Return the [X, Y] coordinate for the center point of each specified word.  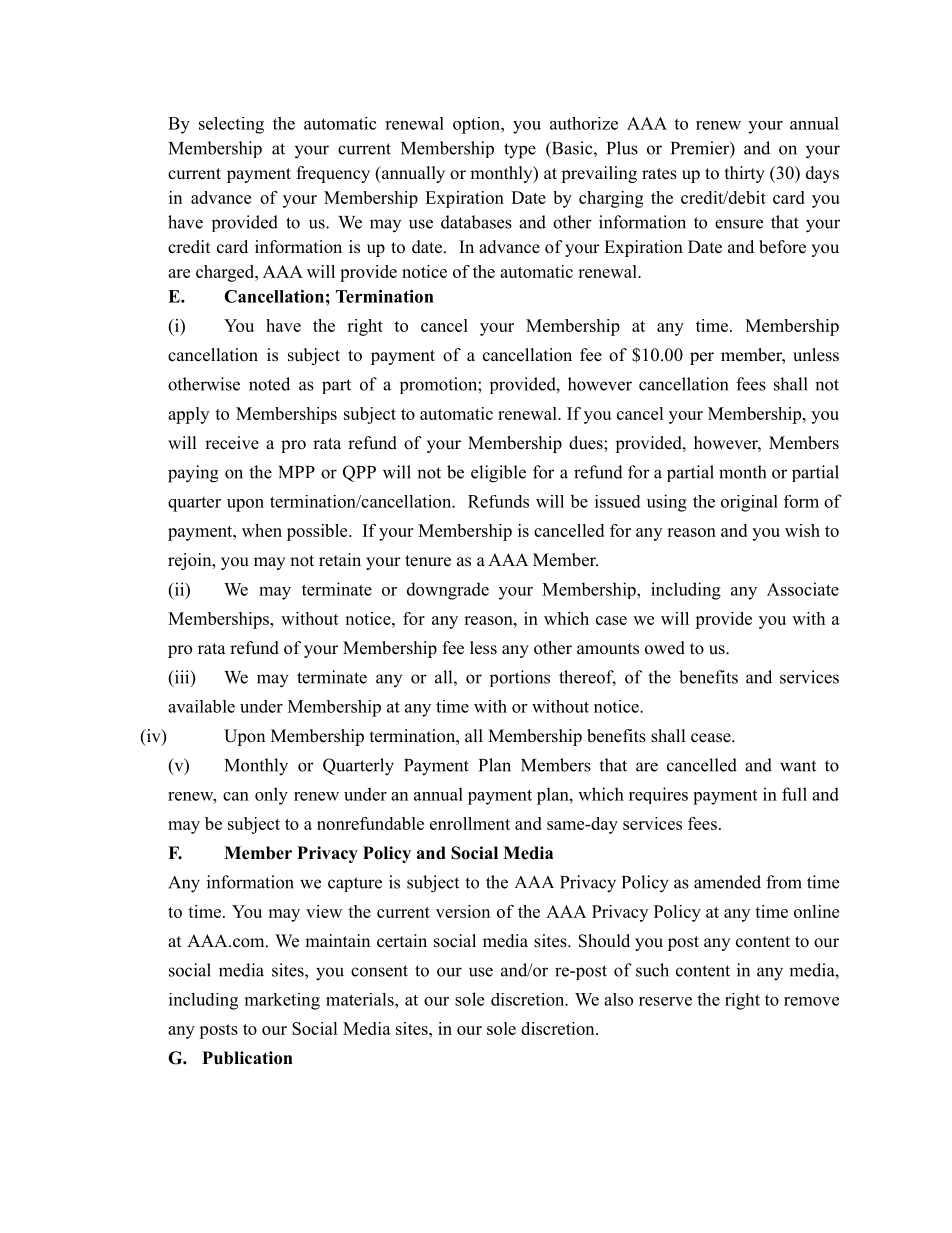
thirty [745, 174]
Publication [247, 1058]
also [618, 999]
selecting [231, 125]
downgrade [448, 591]
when [262, 530]
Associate [803, 589]
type [520, 151]
